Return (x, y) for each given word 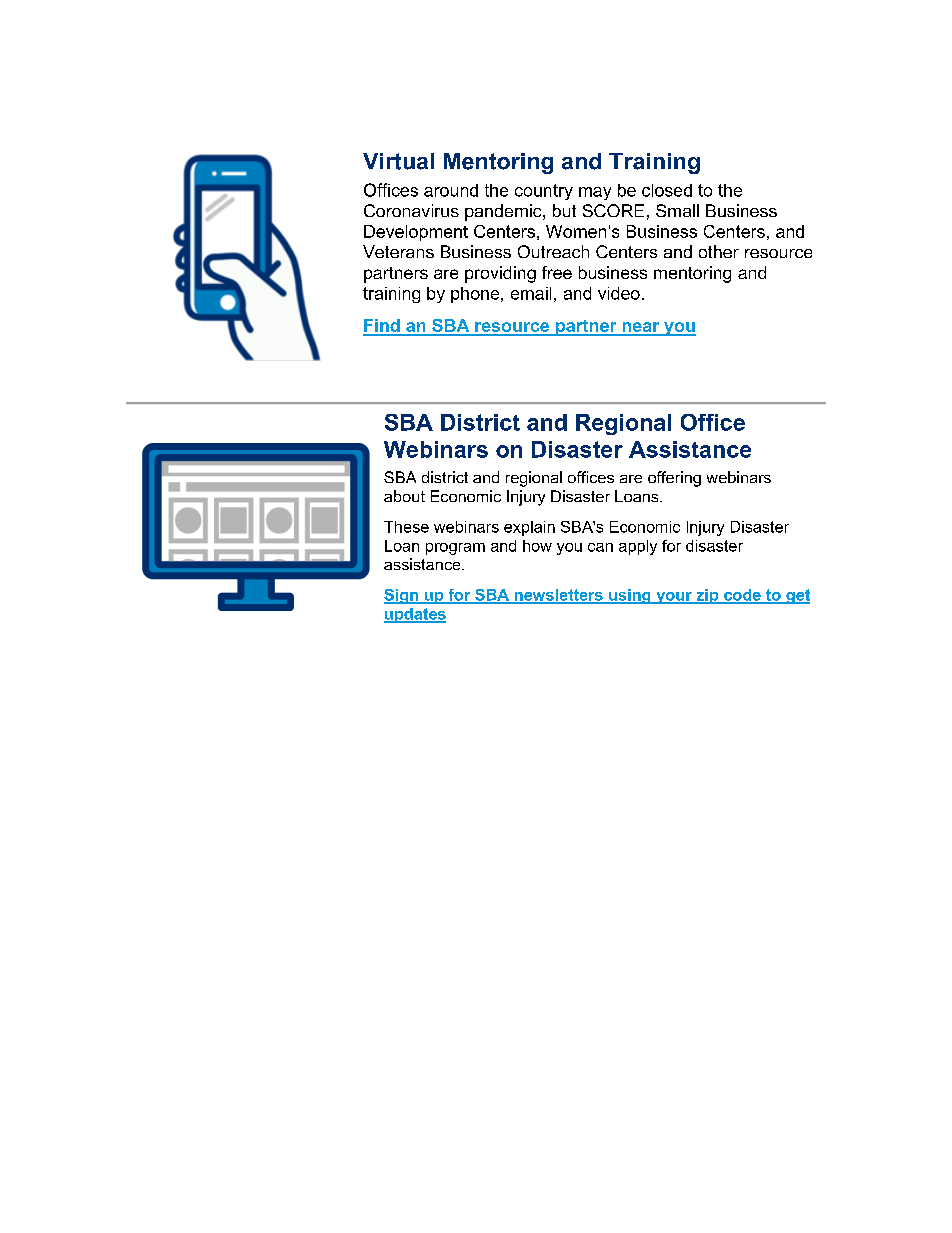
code (742, 596)
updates (415, 615)
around (451, 190)
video (619, 293)
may (595, 193)
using (630, 596)
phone (476, 295)
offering (674, 479)
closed (667, 190)
